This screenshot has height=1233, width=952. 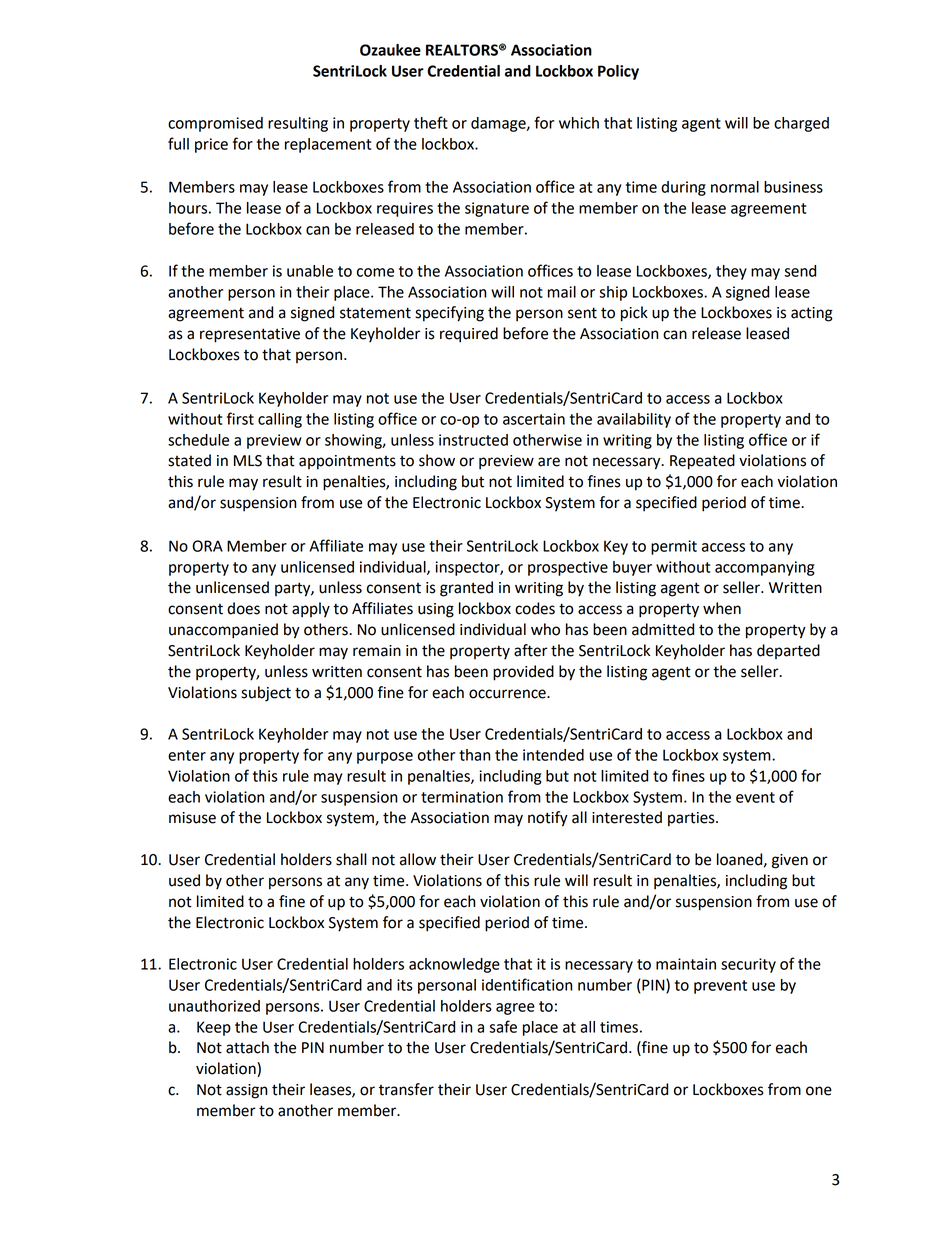 I want to click on granted, so click(x=466, y=589).
